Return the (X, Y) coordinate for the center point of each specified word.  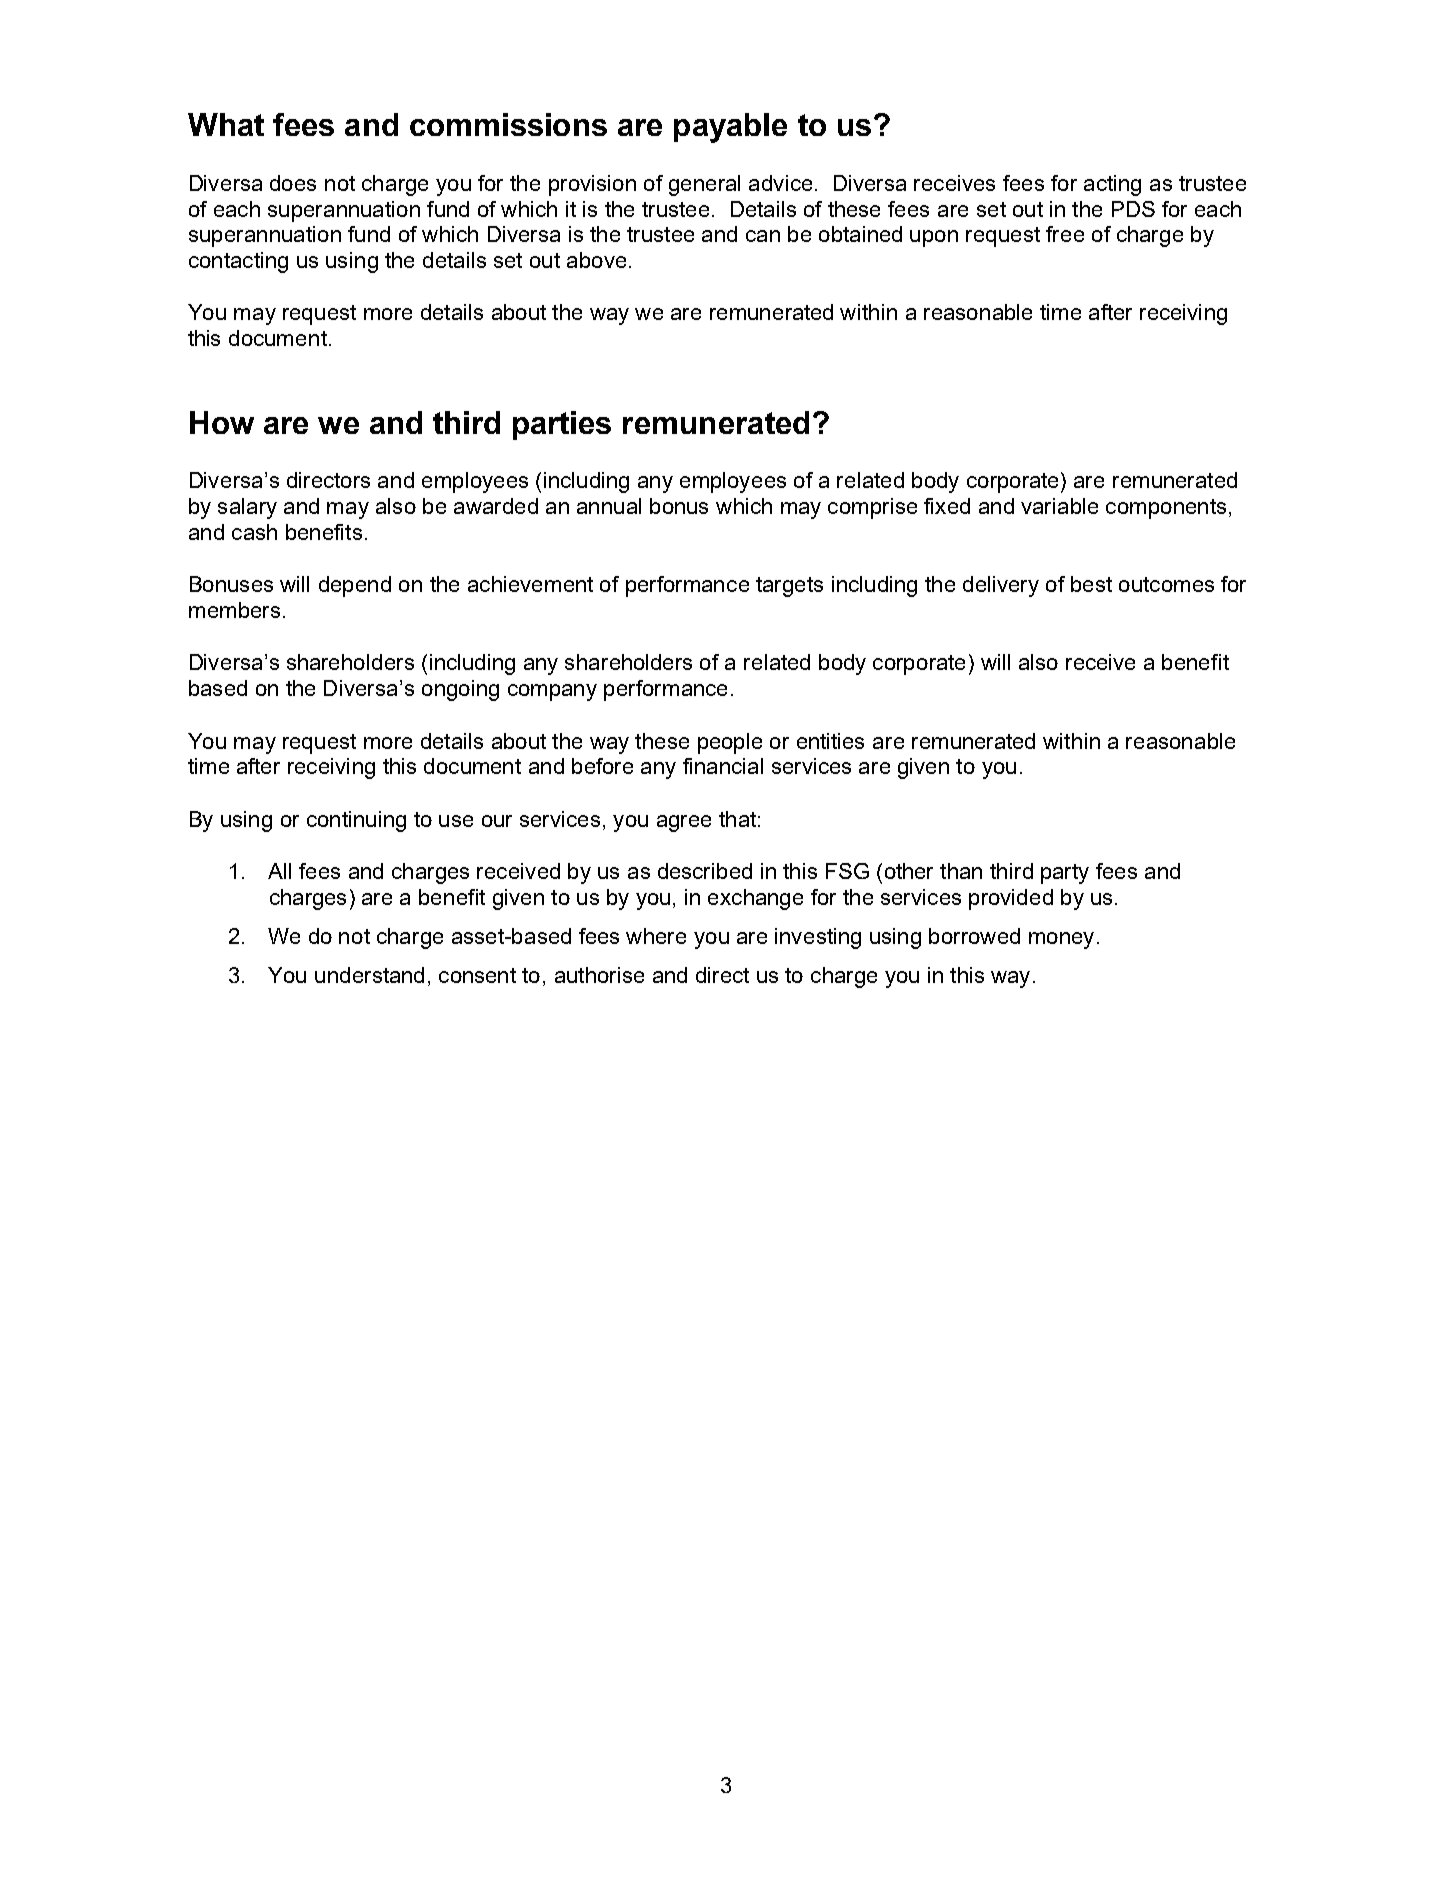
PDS (1133, 209)
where (656, 936)
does (293, 183)
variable (1059, 506)
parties (562, 425)
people (730, 743)
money (1061, 940)
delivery (1001, 586)
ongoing (460, 690)
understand (369, 975)
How (222, 422)
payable (730, 128)
